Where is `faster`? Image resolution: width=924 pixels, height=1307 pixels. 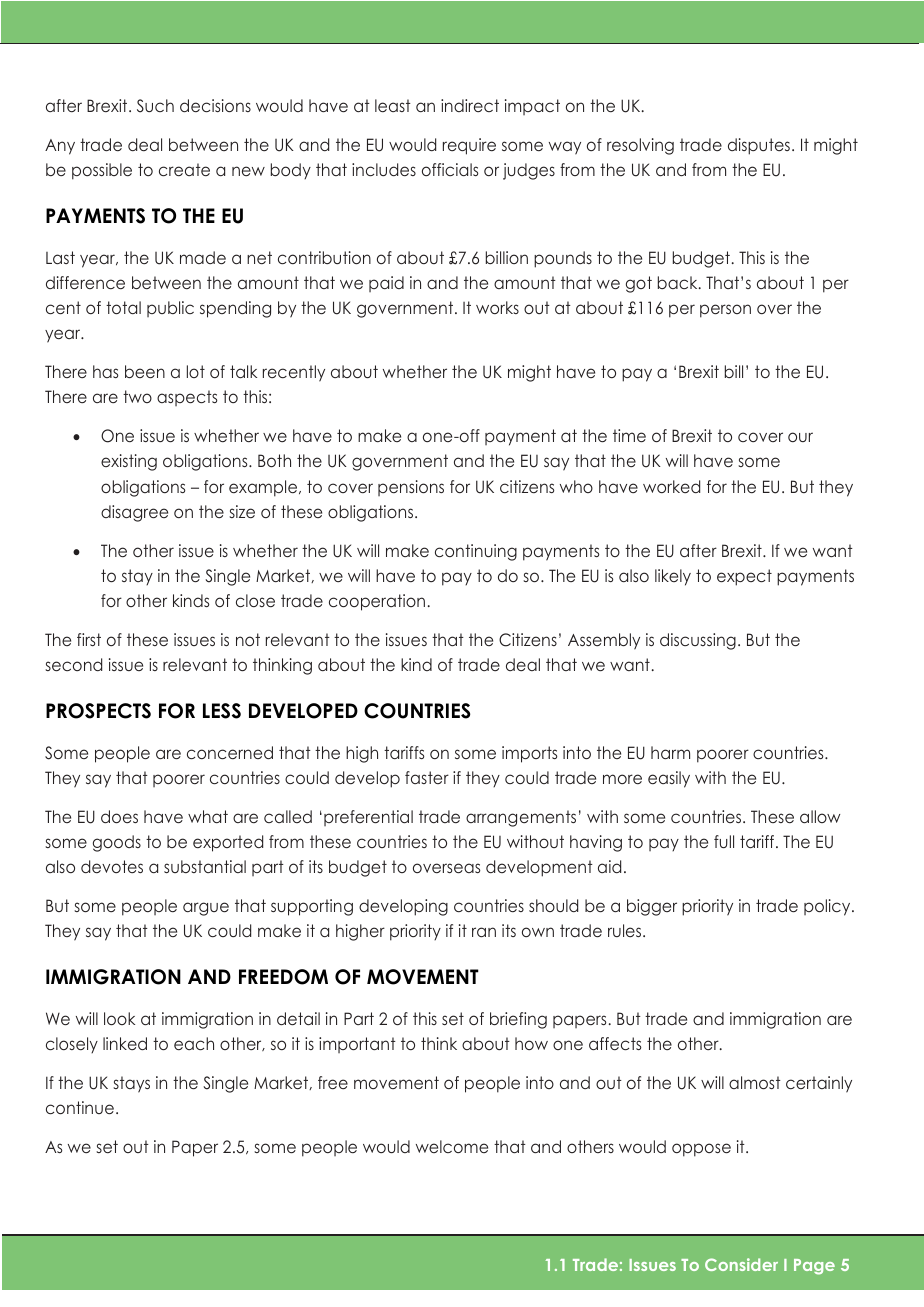
faster is located at coordinates (427, 777).
